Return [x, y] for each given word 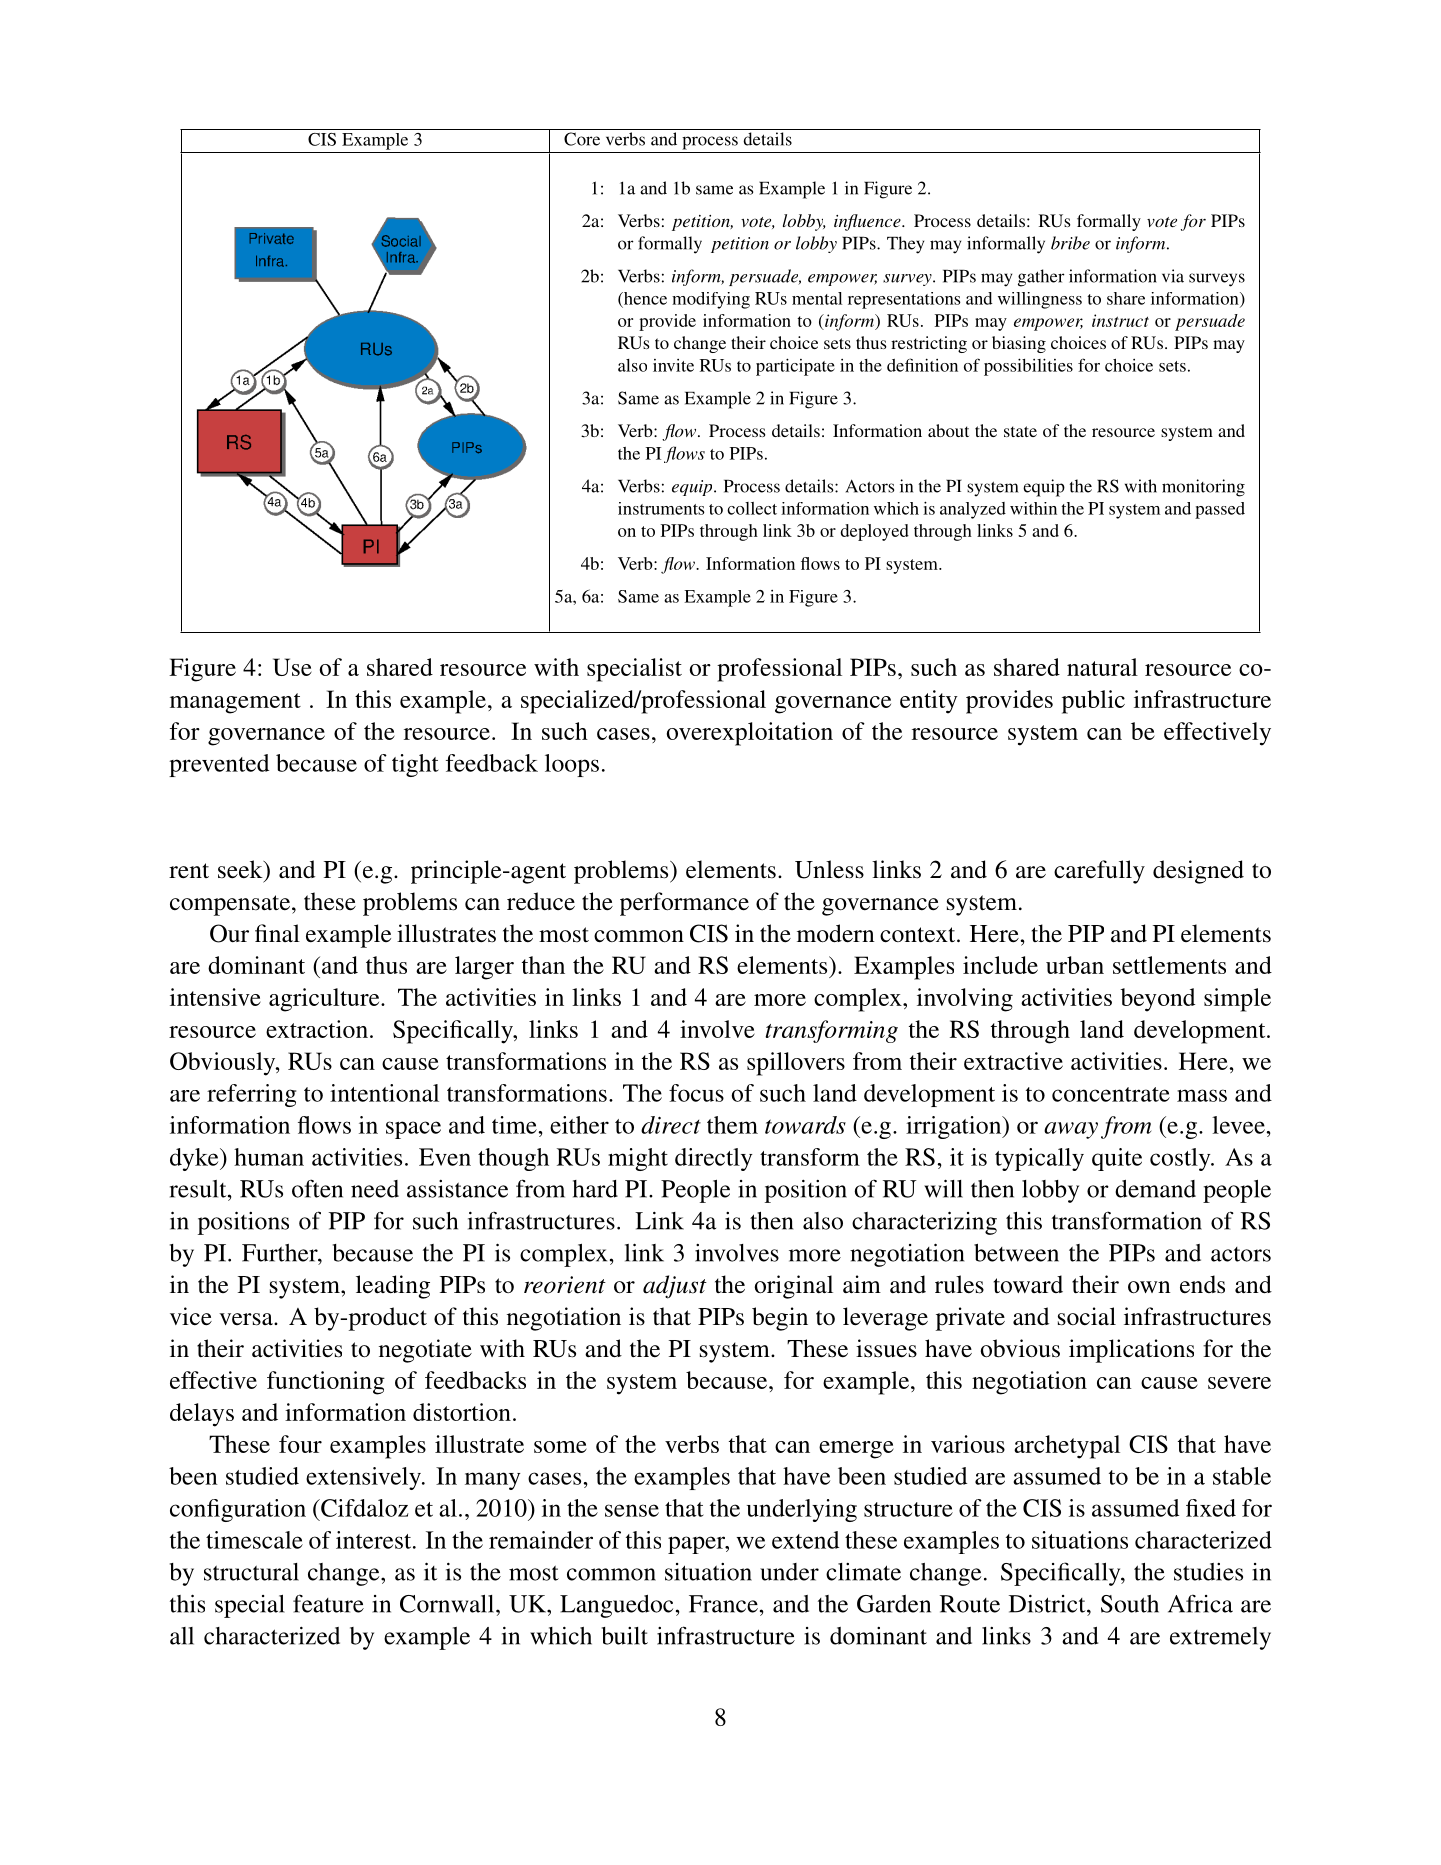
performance [684, 904]
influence [868, 222]
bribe [1070, 243]
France [723, 1604]
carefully [1099, 872]
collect [752, 508]
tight [415, 765]
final [277, 933]
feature [328, 1603]
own [1149, 1287]
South [1130, 1604]
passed [1220, 510]
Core [582, 139]
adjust [675, 1287]
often [317, 1188]
